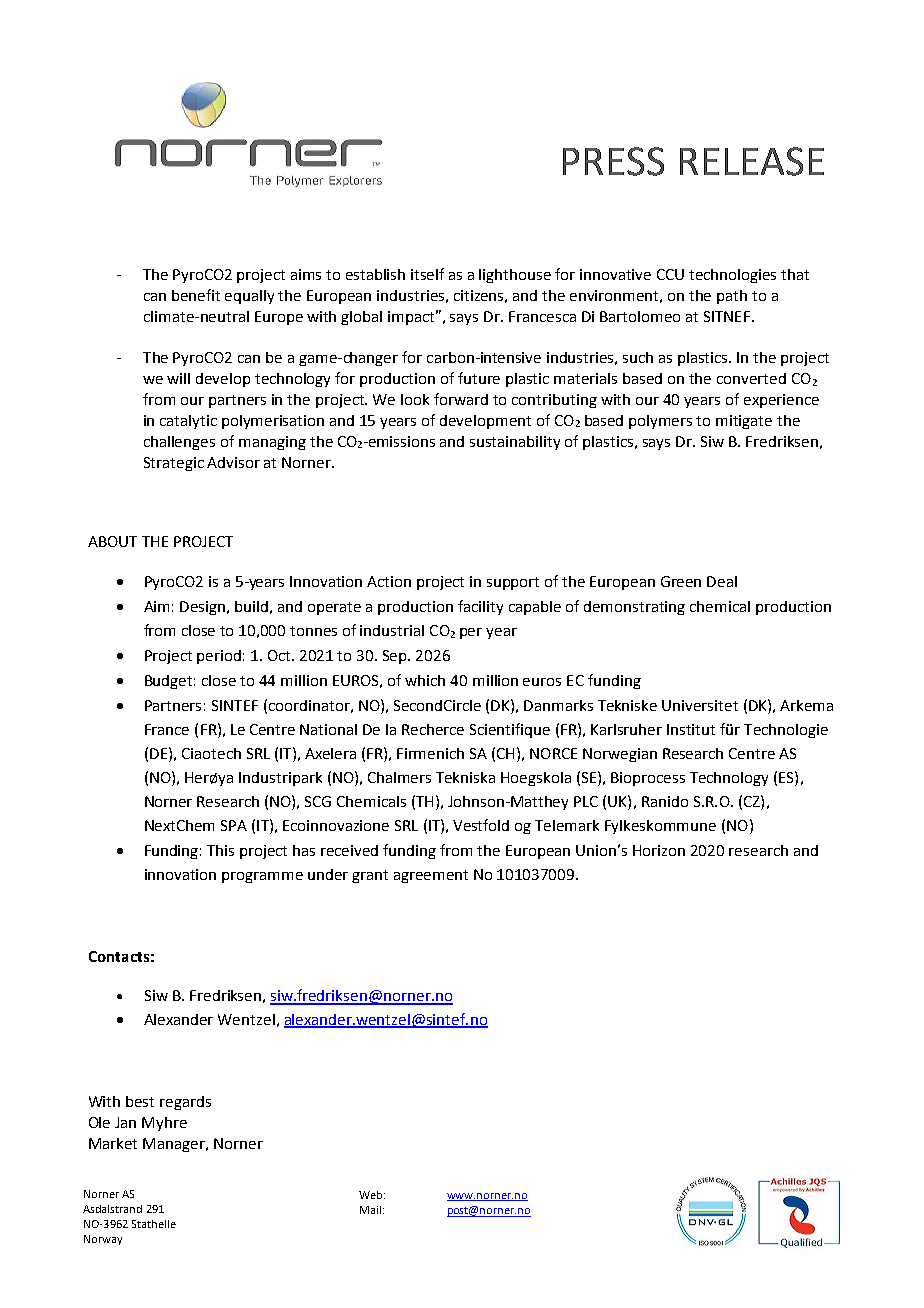  What do you see at coordinates (752, 161) in the document?
I see `RELEASE` at bounding box center [752, 161].
